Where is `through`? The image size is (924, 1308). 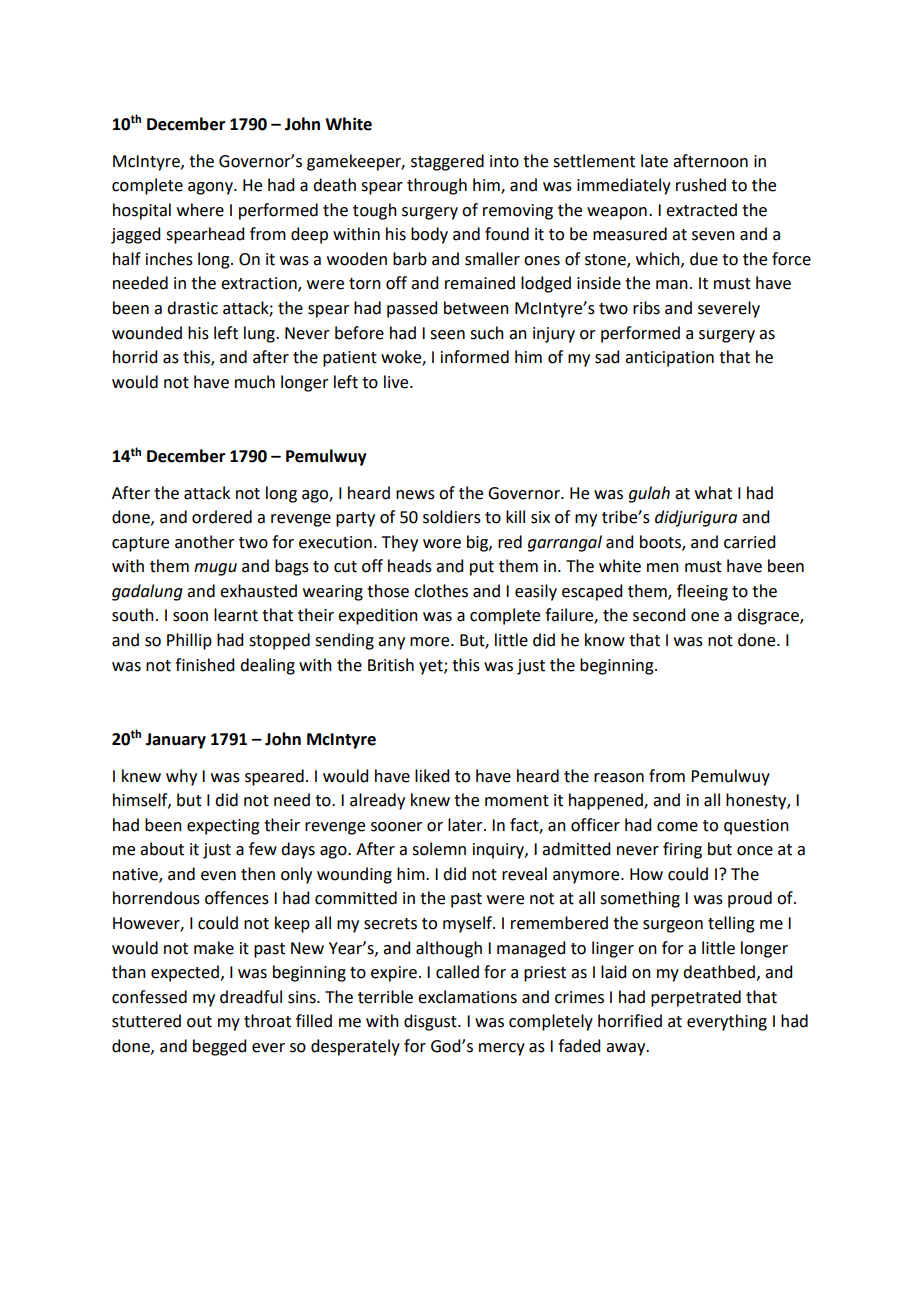 through is located at coordinates (437, 186).
